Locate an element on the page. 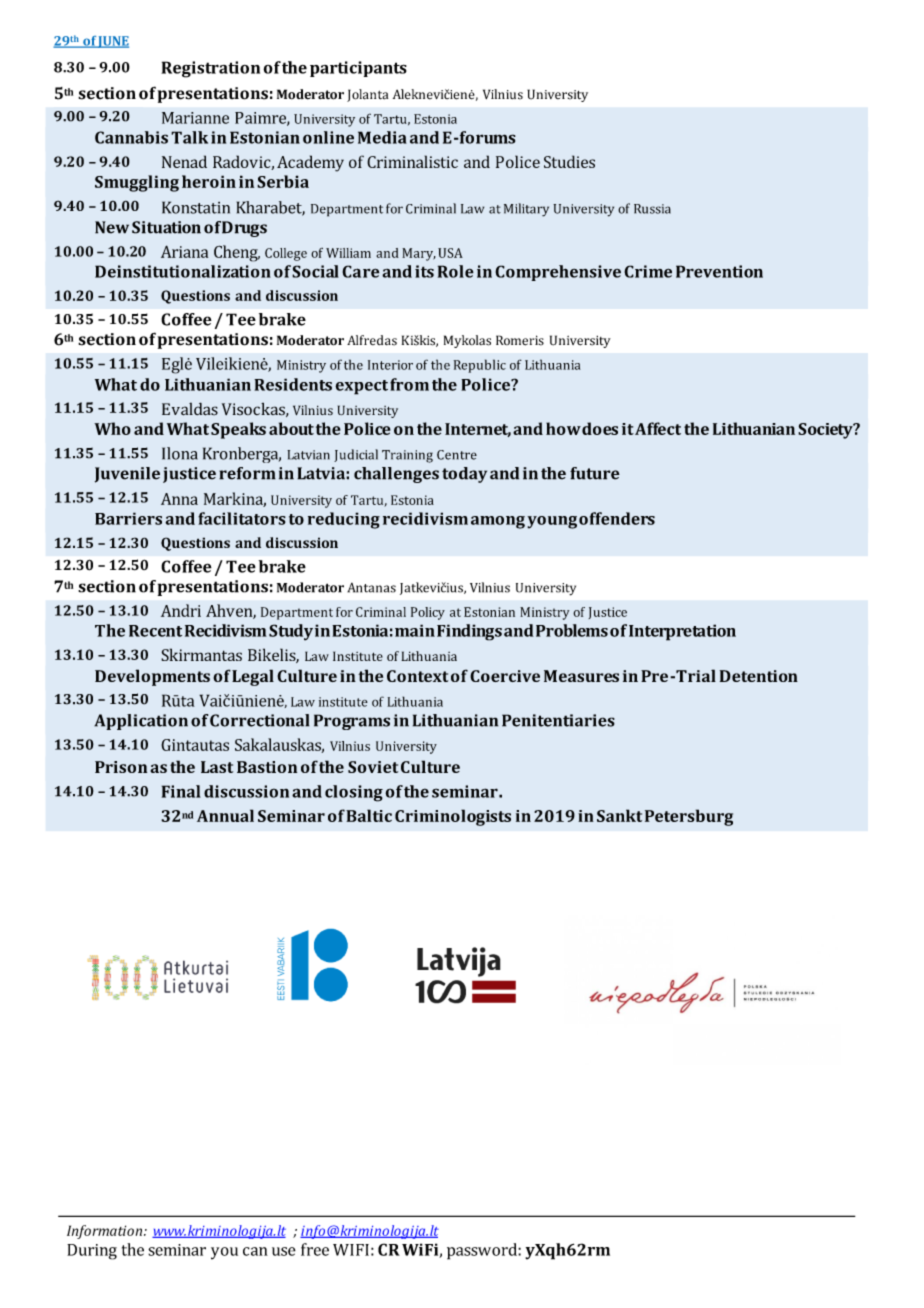 The width and height of the document is (924, 1308). Petersburg is located at coordinates (689, 817).
